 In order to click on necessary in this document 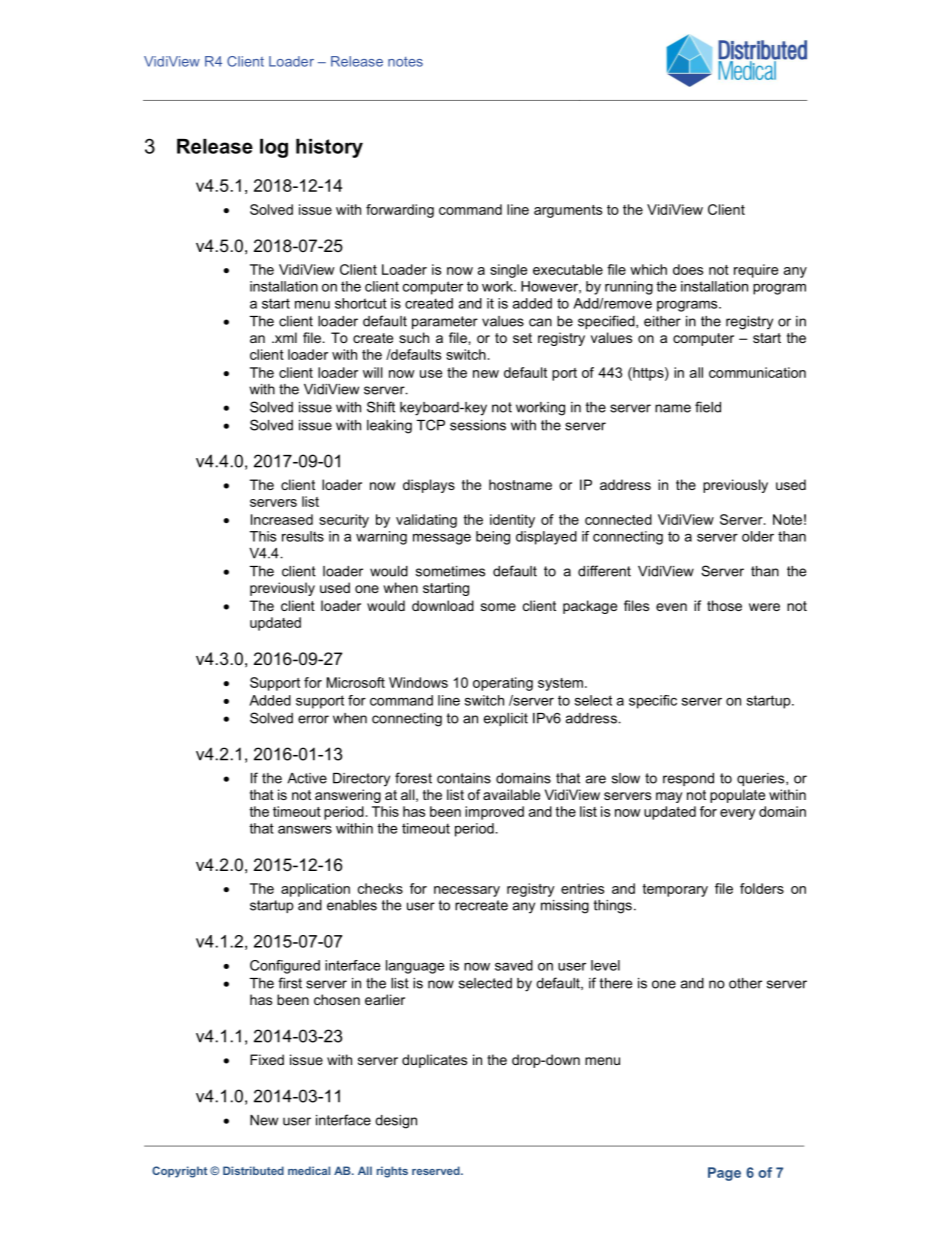, I will do `click(467, 891)`.
